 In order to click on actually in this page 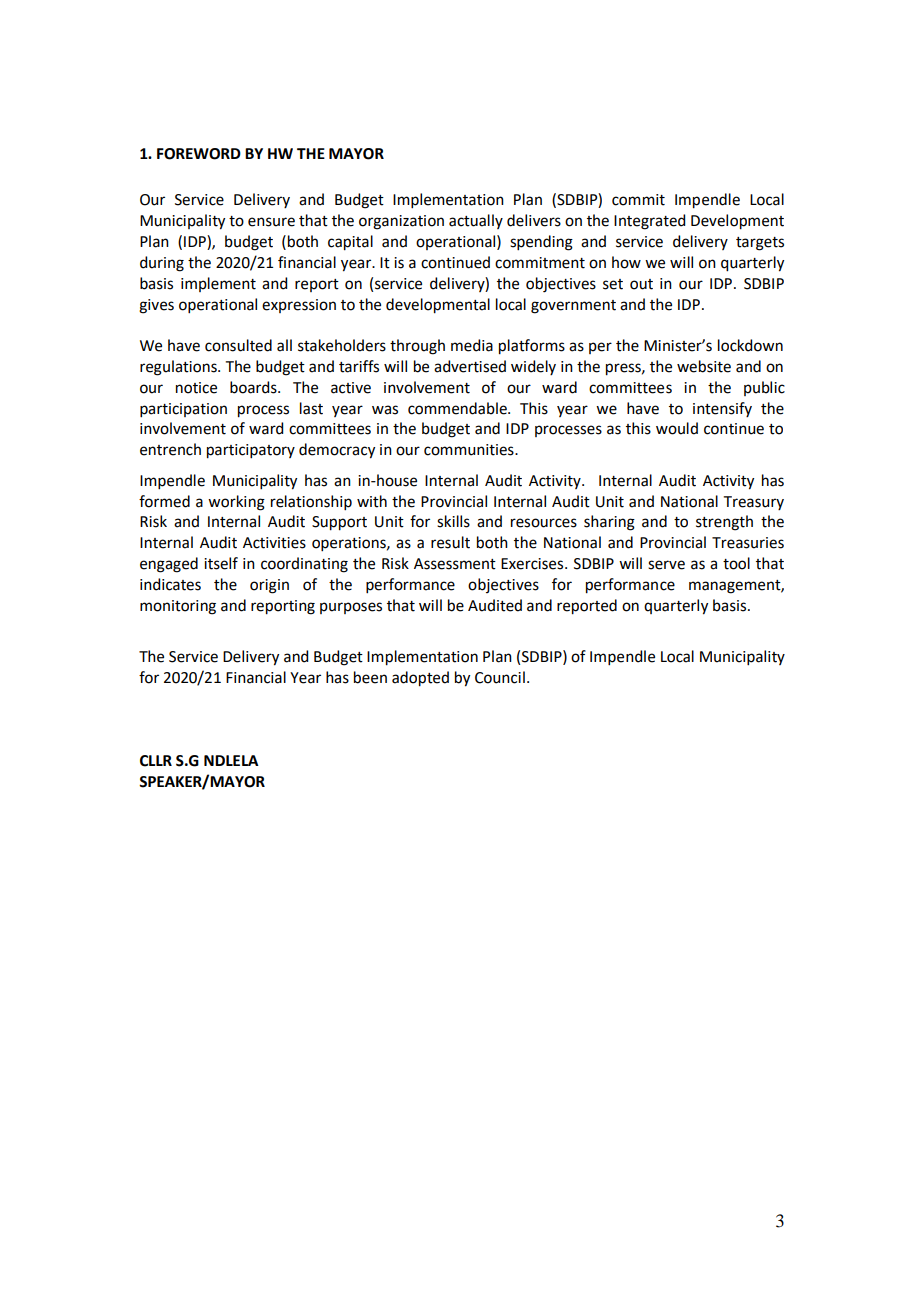, I will do `click(476, 221)`.
